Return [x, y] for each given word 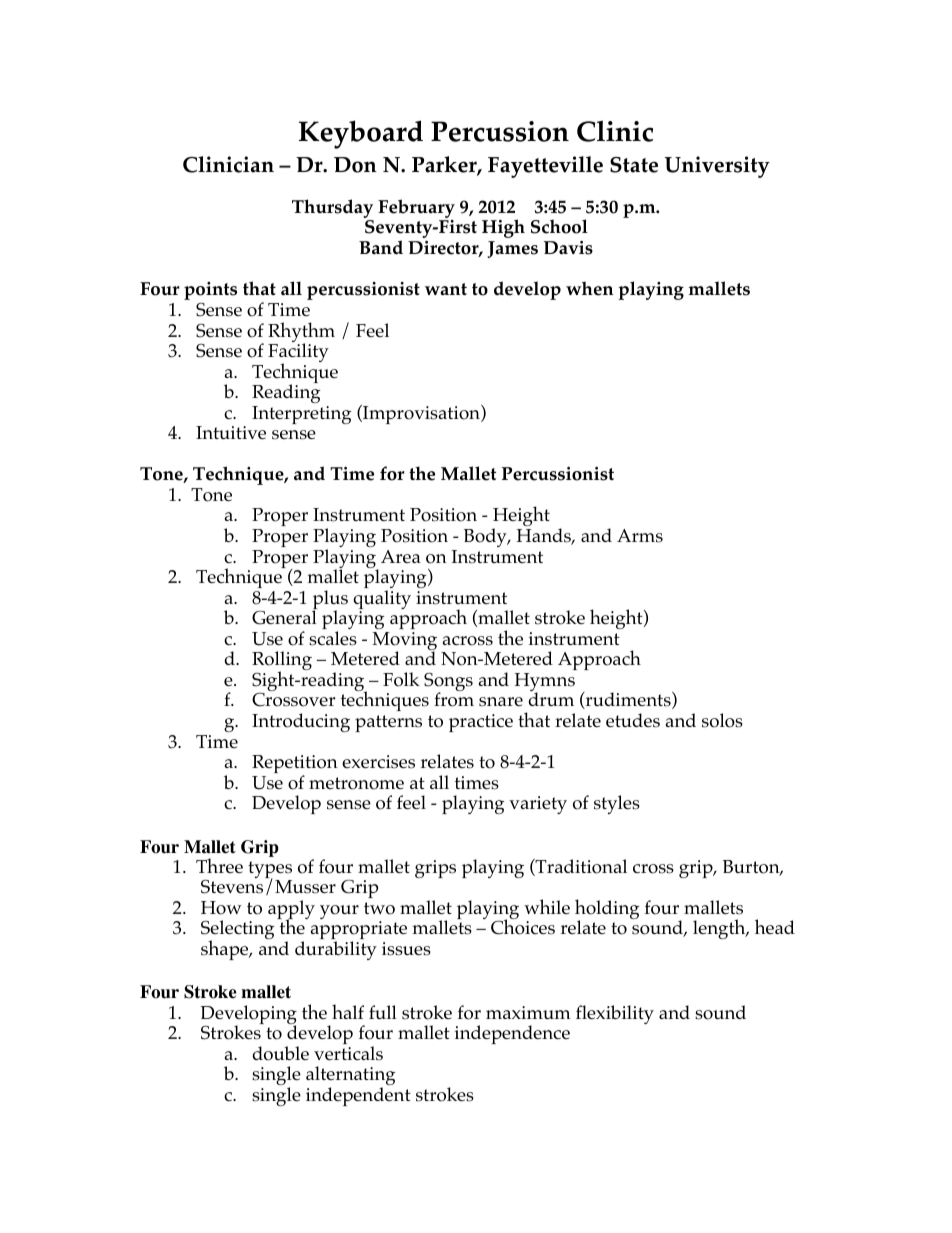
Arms [640, 536]
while [547, 906]
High [503, 228]
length [720, 929]
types [270, 871]
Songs [448, 683]
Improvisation [421, 414]
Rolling [282, 662]
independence [512, 1034]
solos [722, 720]
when [589, 288]
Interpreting [301, 415]
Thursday [333, 210]
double [280, 1053]
